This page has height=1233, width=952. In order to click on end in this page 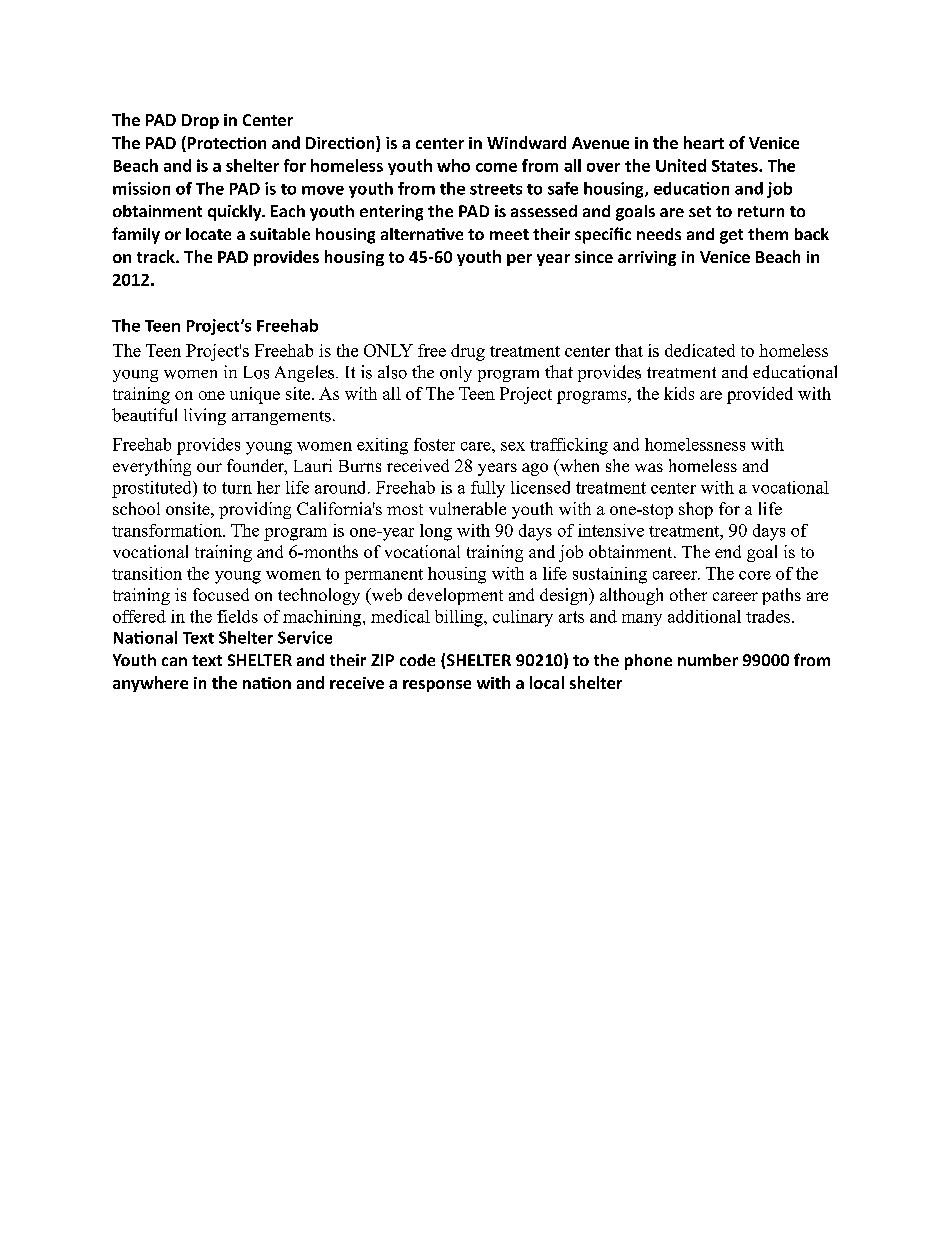, I will do `click(728, 551)`.
